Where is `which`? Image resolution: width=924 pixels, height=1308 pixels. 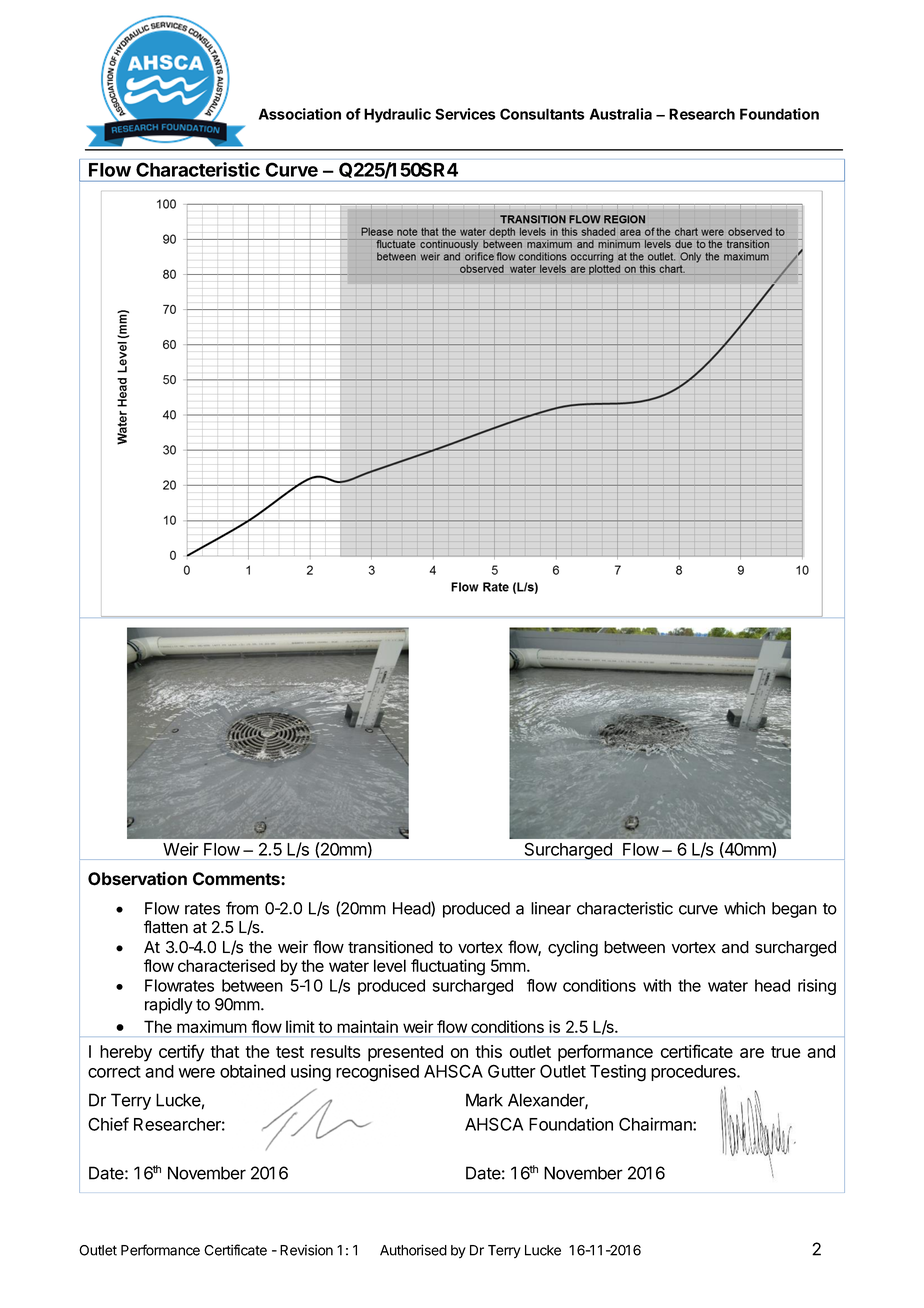
which is located at coordinates (744, 908).
